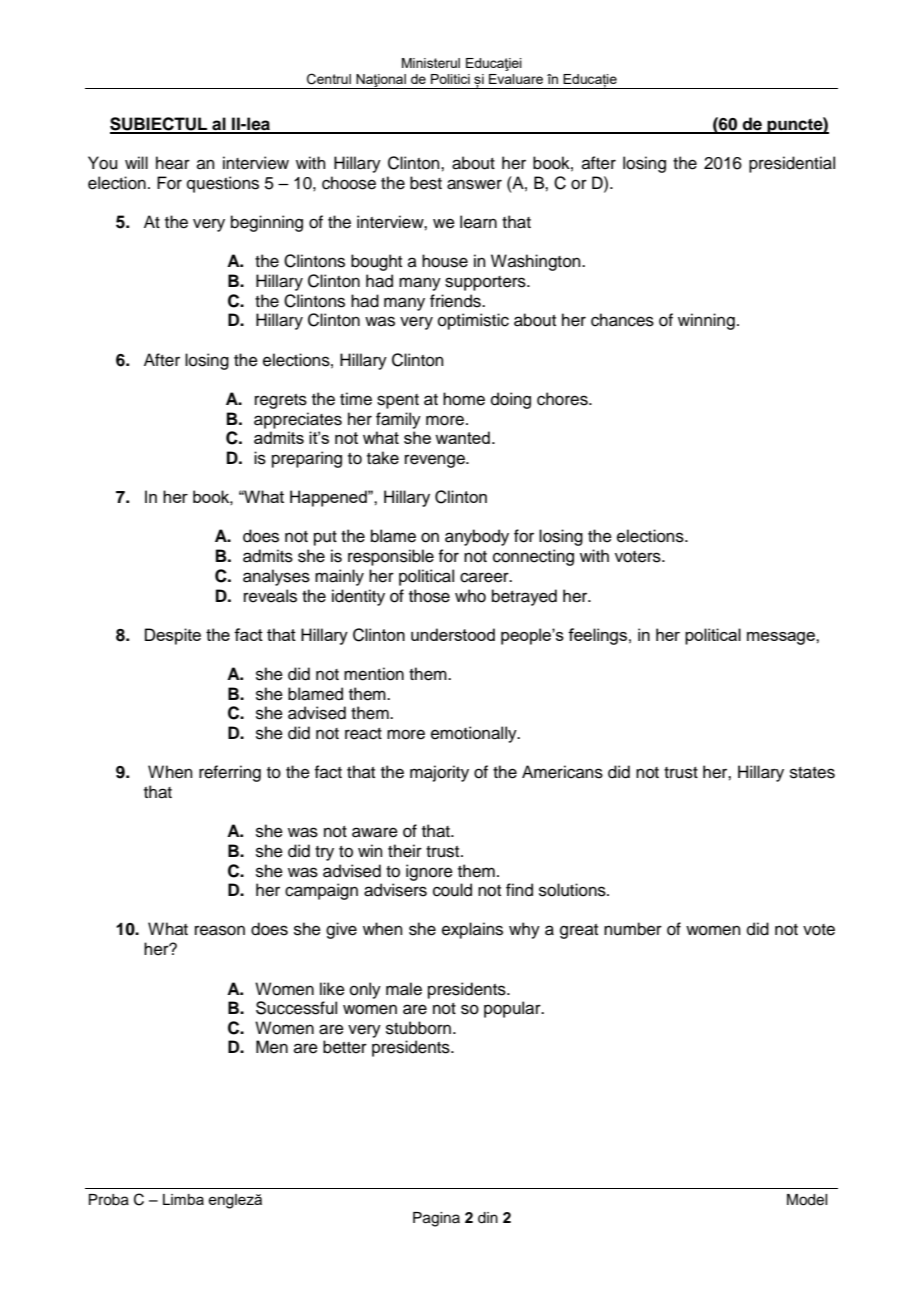  I want to click on wanted, so click(462, 437).
